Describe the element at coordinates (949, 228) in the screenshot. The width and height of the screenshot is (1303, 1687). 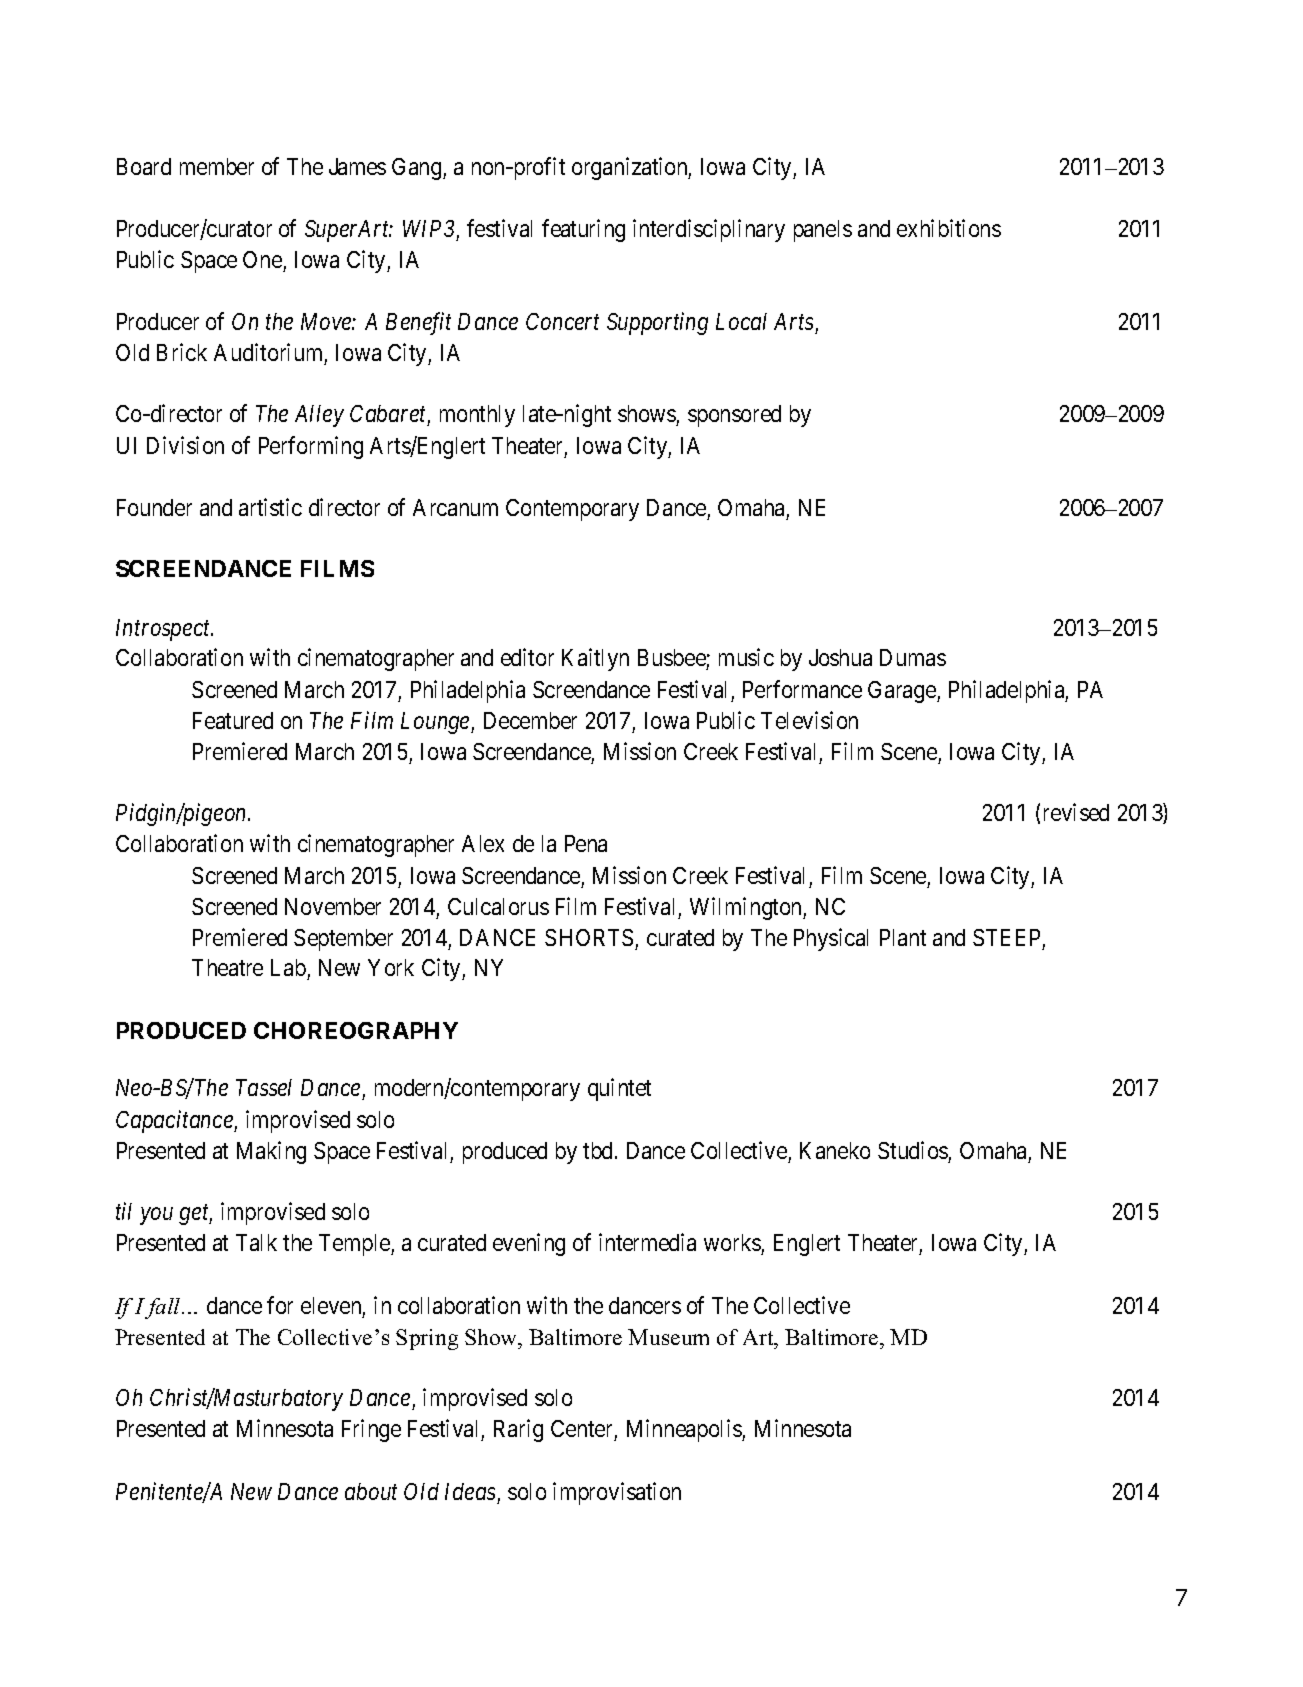
I see `exhibitions` at that location.
